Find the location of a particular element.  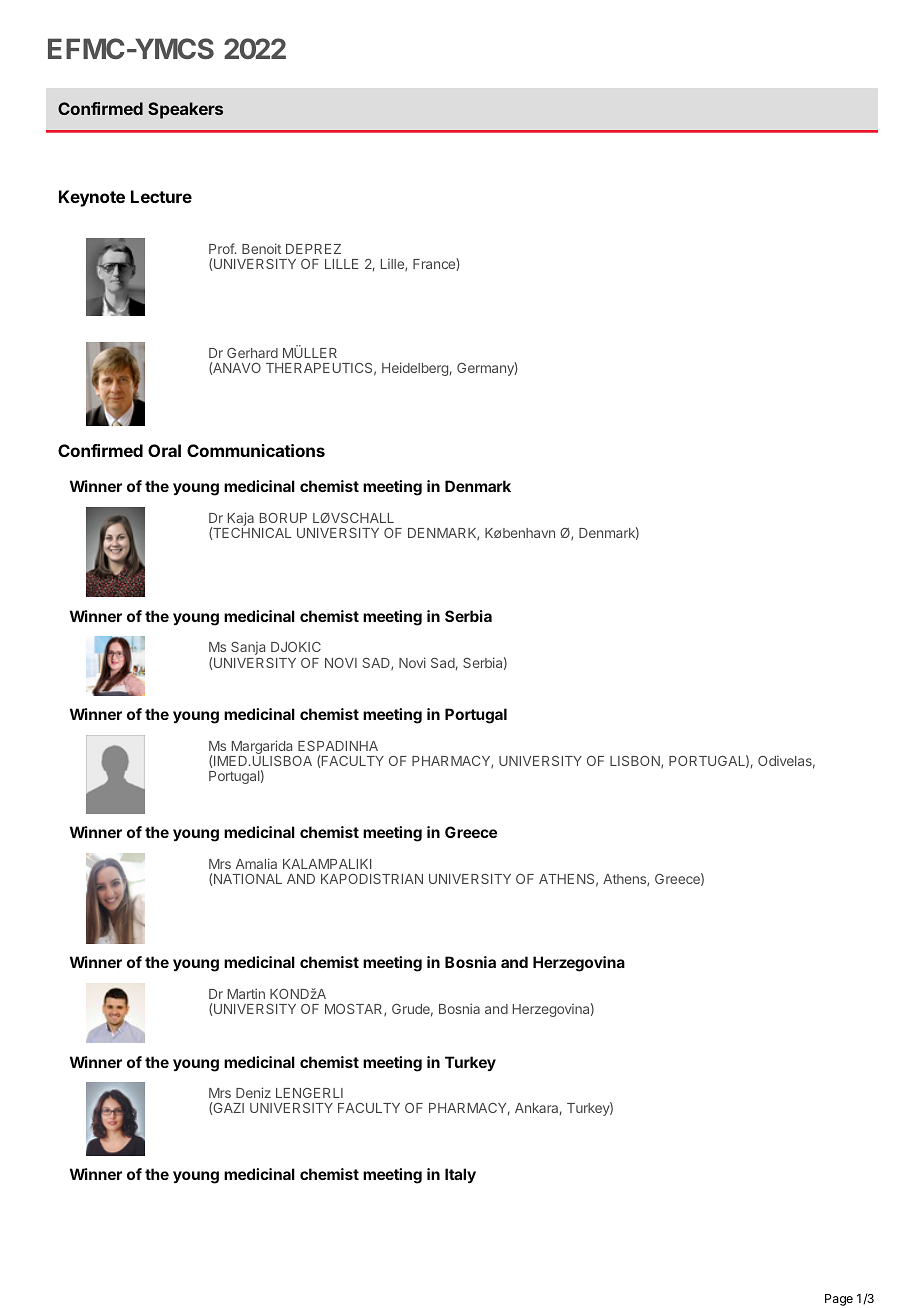

Oral is located at coordinates (164, 450).
